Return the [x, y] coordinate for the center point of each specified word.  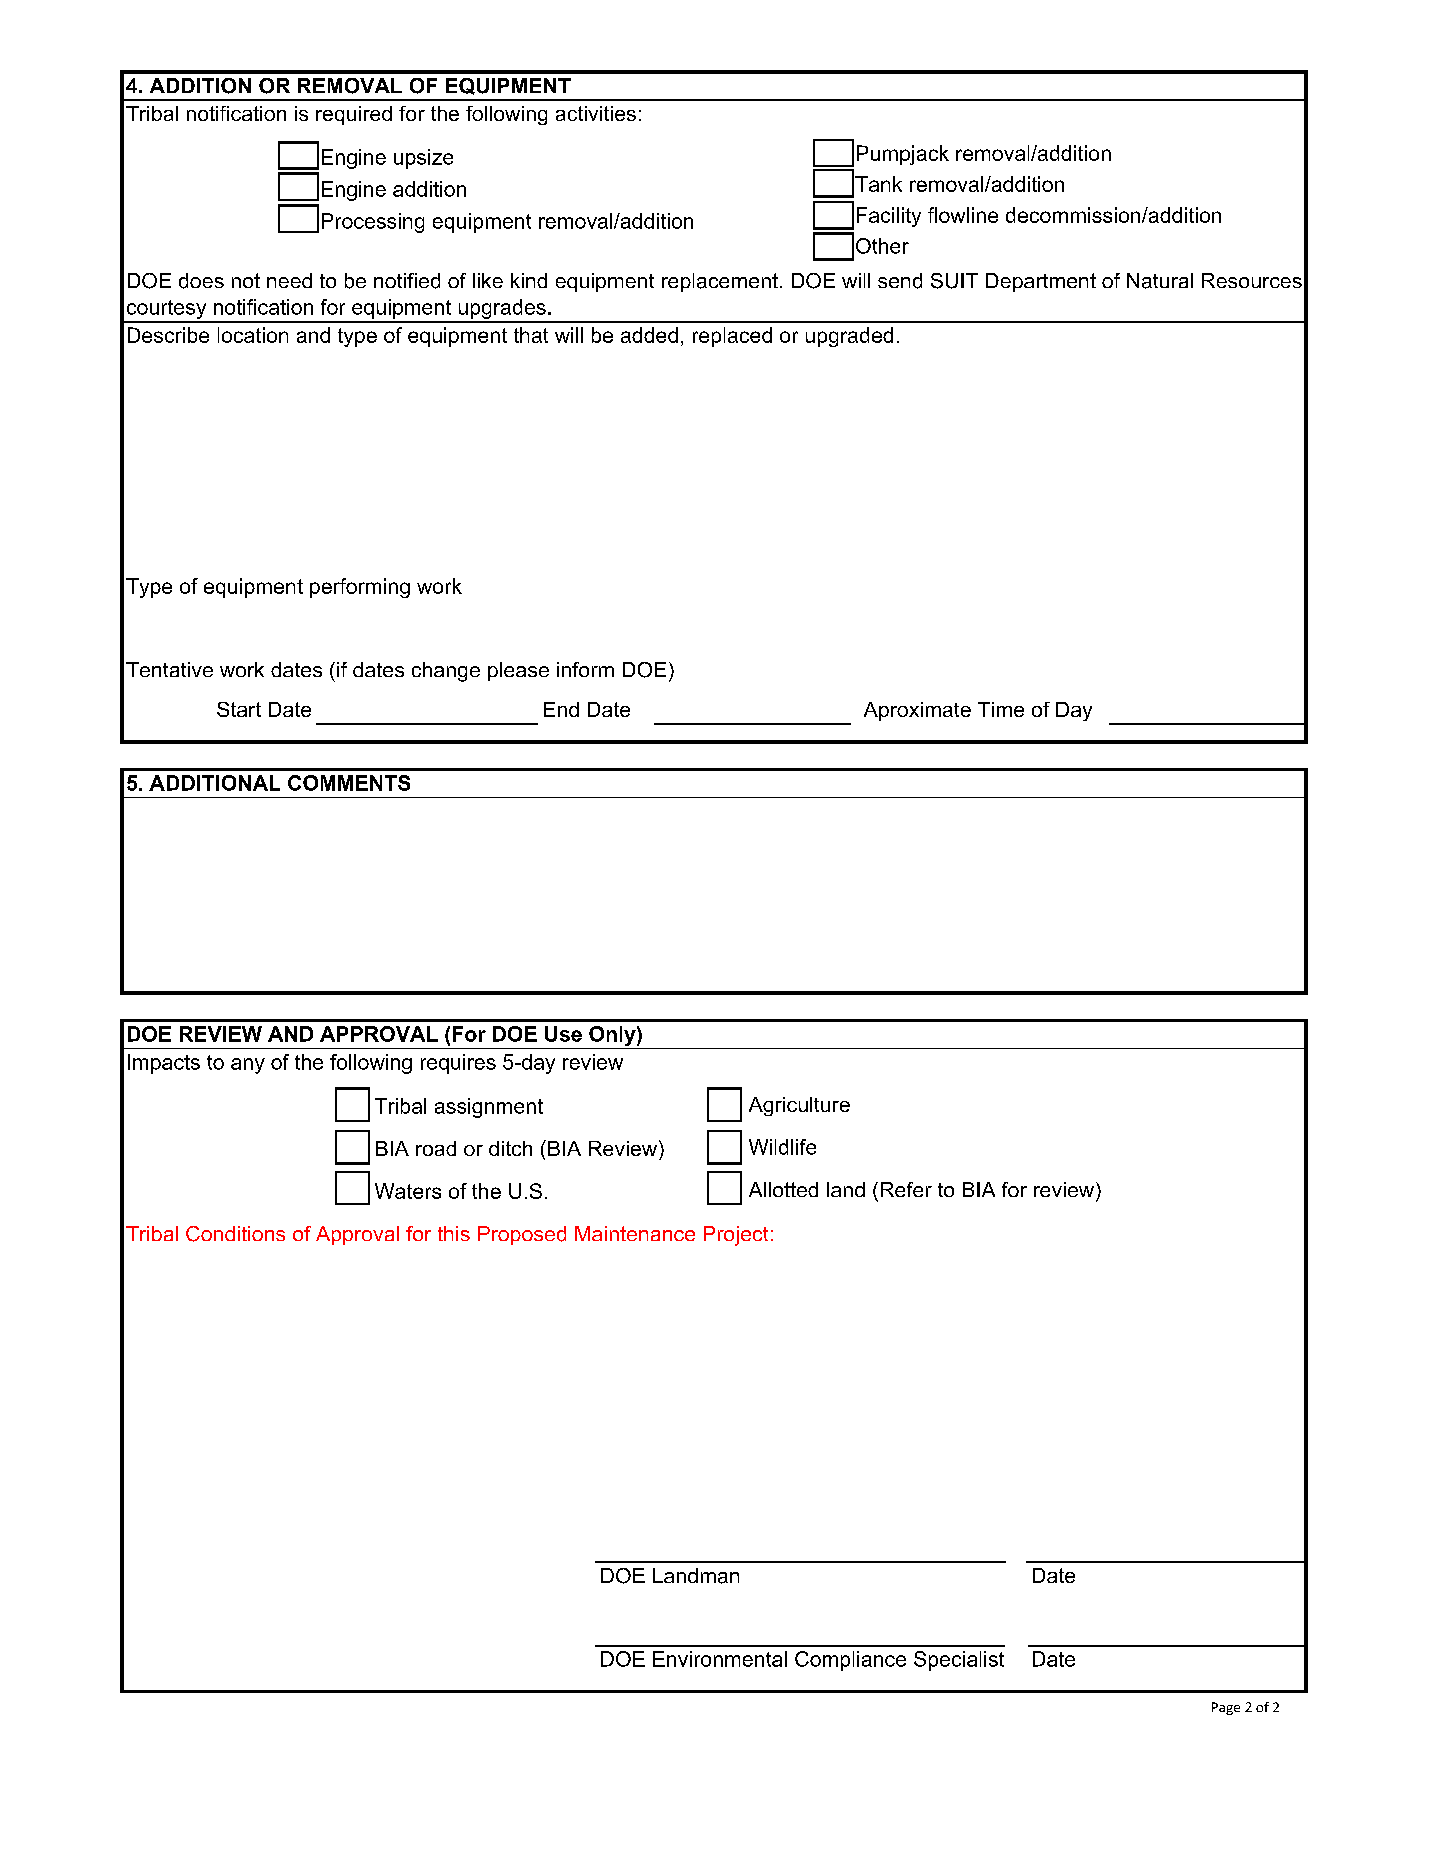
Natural [1160, 281]
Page [1226, 1708]
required [354, 115]
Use [563, 1034]
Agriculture [799, 1106]
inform [585, 669]
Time [1001, 709]
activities [596, 113]
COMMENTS [349, 783]
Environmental [720, 1659]
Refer [906, 1189]
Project [736, 1236]
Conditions [235, 1234]
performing [360, 588]
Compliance [850, 1661]
